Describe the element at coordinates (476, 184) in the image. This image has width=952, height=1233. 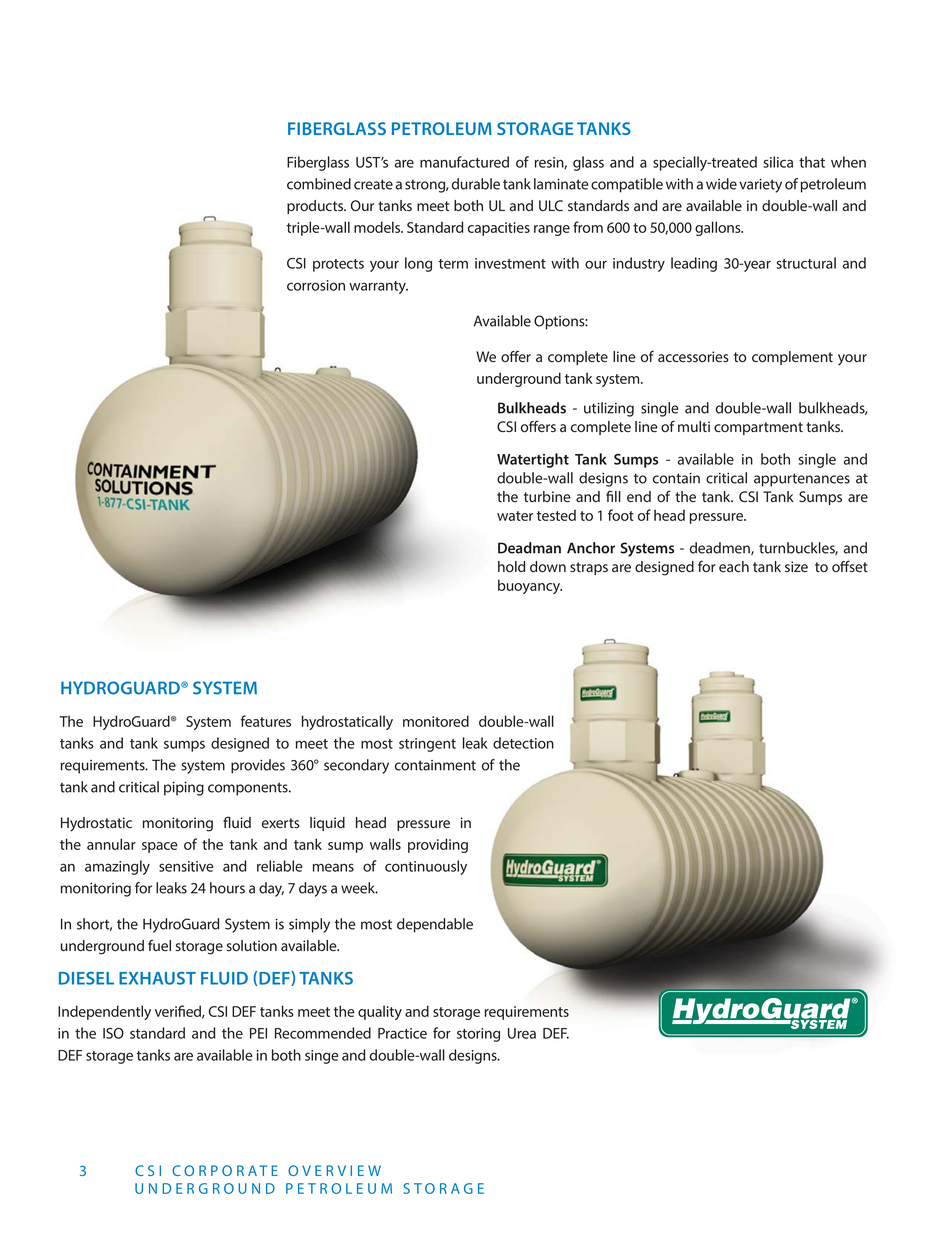
I see `durable` at that location.
